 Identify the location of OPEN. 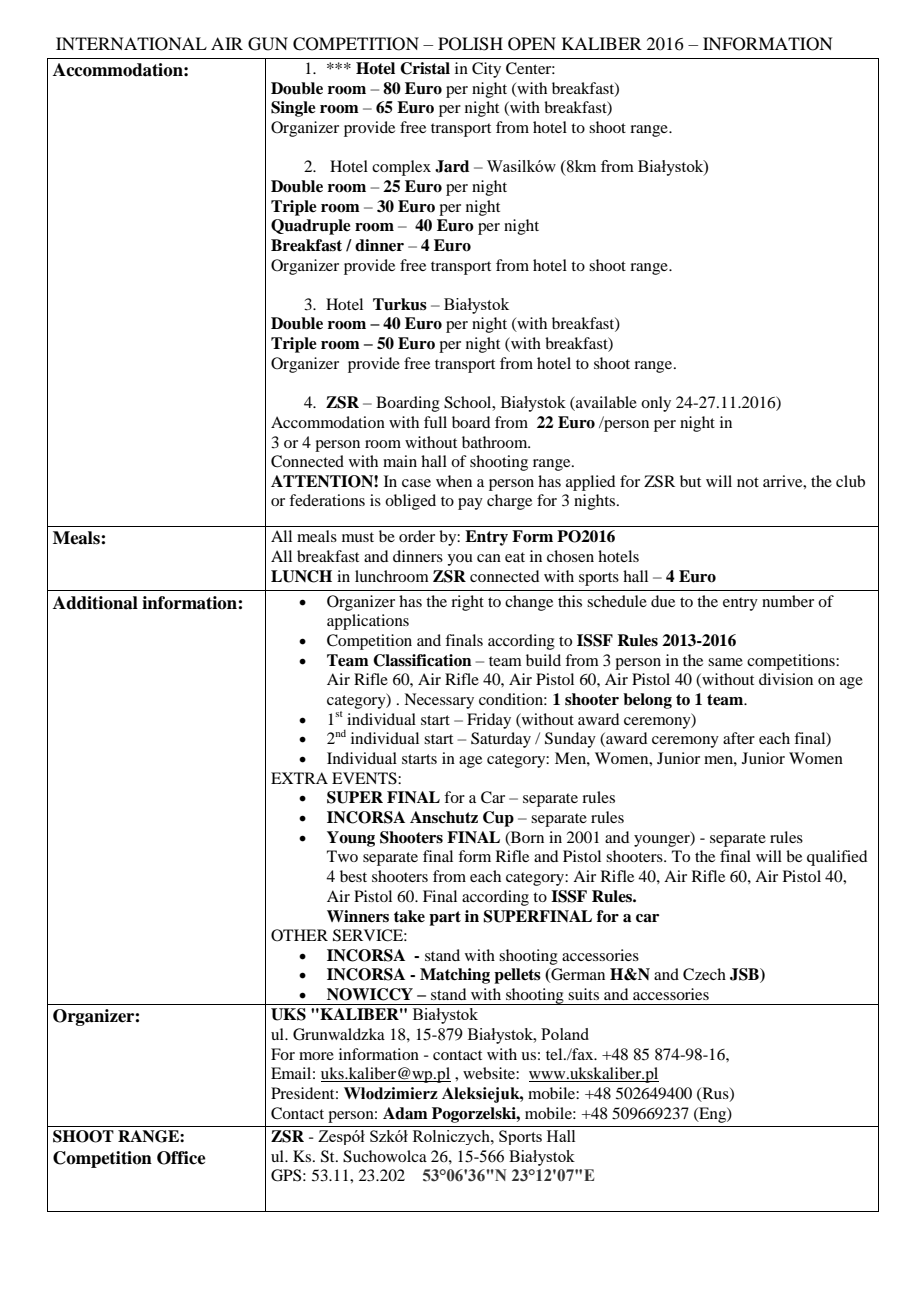
(532, 44).
